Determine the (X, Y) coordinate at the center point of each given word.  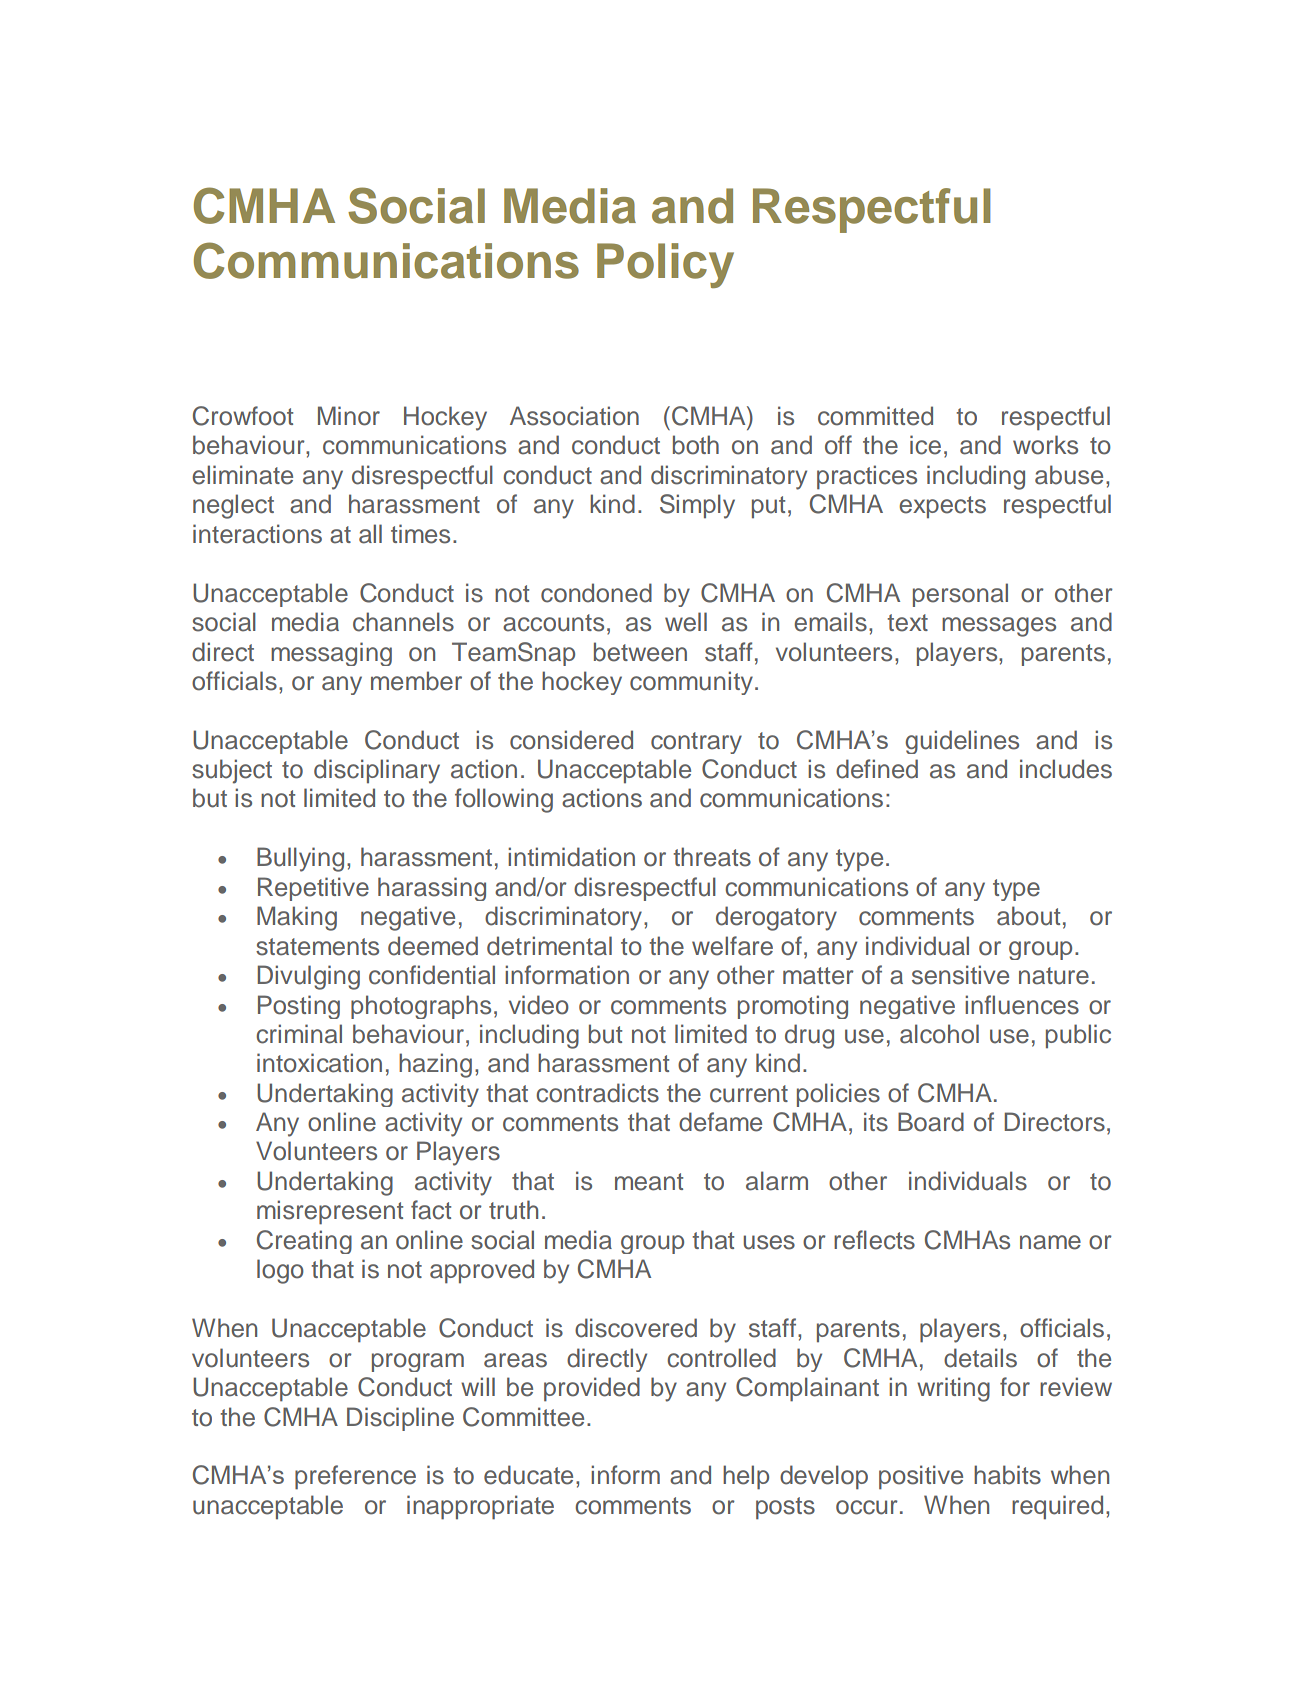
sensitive (960, 975)
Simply (697, 506)
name (1050, 1242)
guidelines (962, 742)
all (370, 534)
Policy (665, 265)
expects (942, 507)
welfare (732, 946)
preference (355, 1477)
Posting (299, 1007)
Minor (349, 416)
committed (875, 416)
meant (649, 1182)
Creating (304, 1242)
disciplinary (377, 771)
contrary (696, 743)
